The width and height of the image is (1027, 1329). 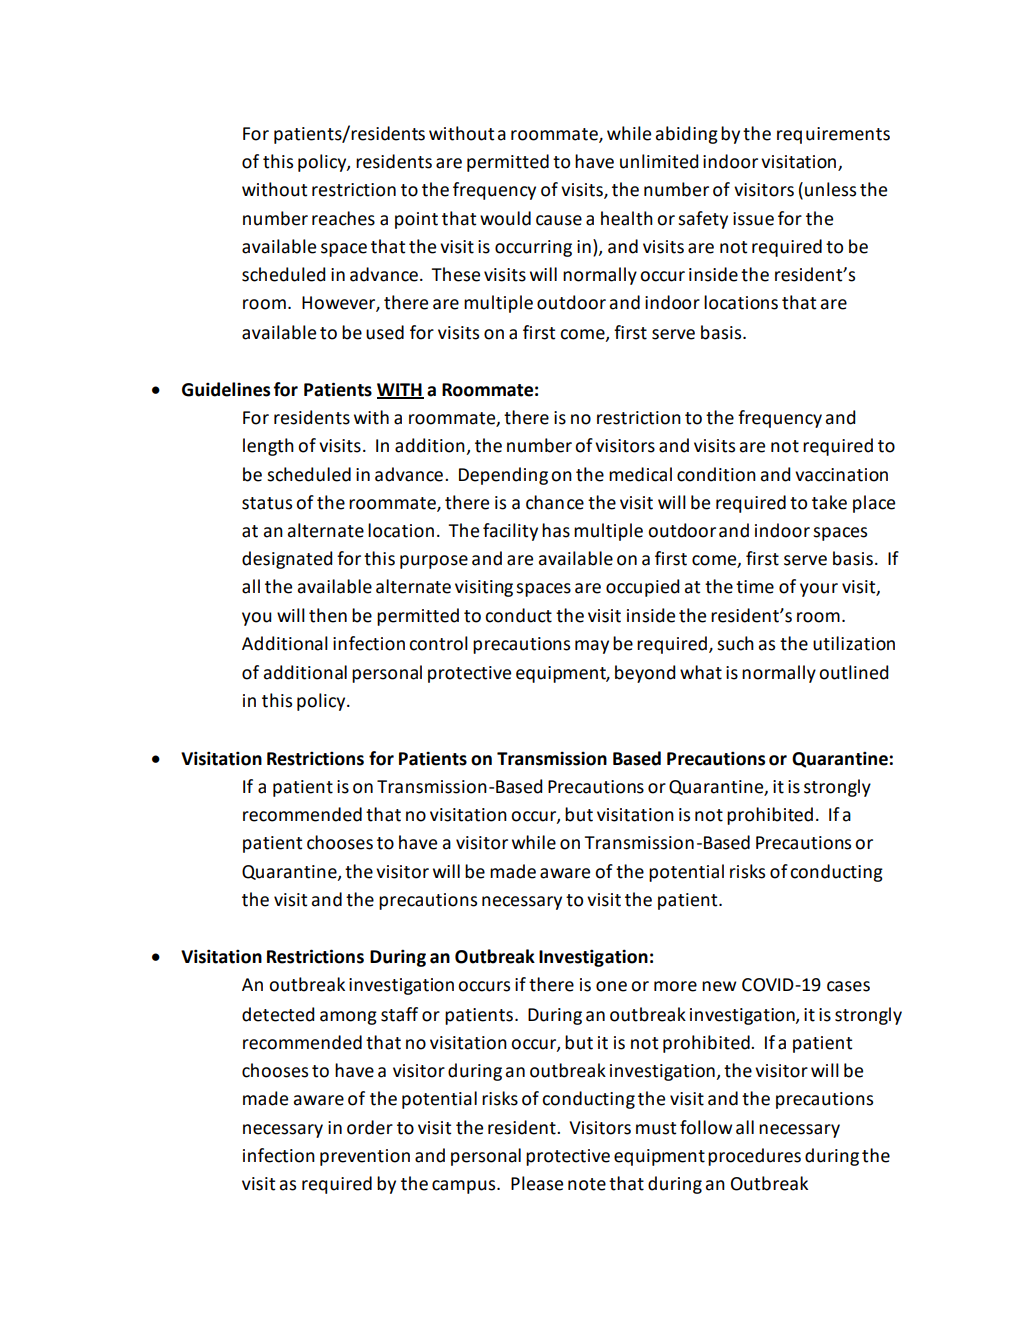 What do you see at coordinates (278, 1014) in the image?
I see `detected` at bounding box center [278, 1014].
